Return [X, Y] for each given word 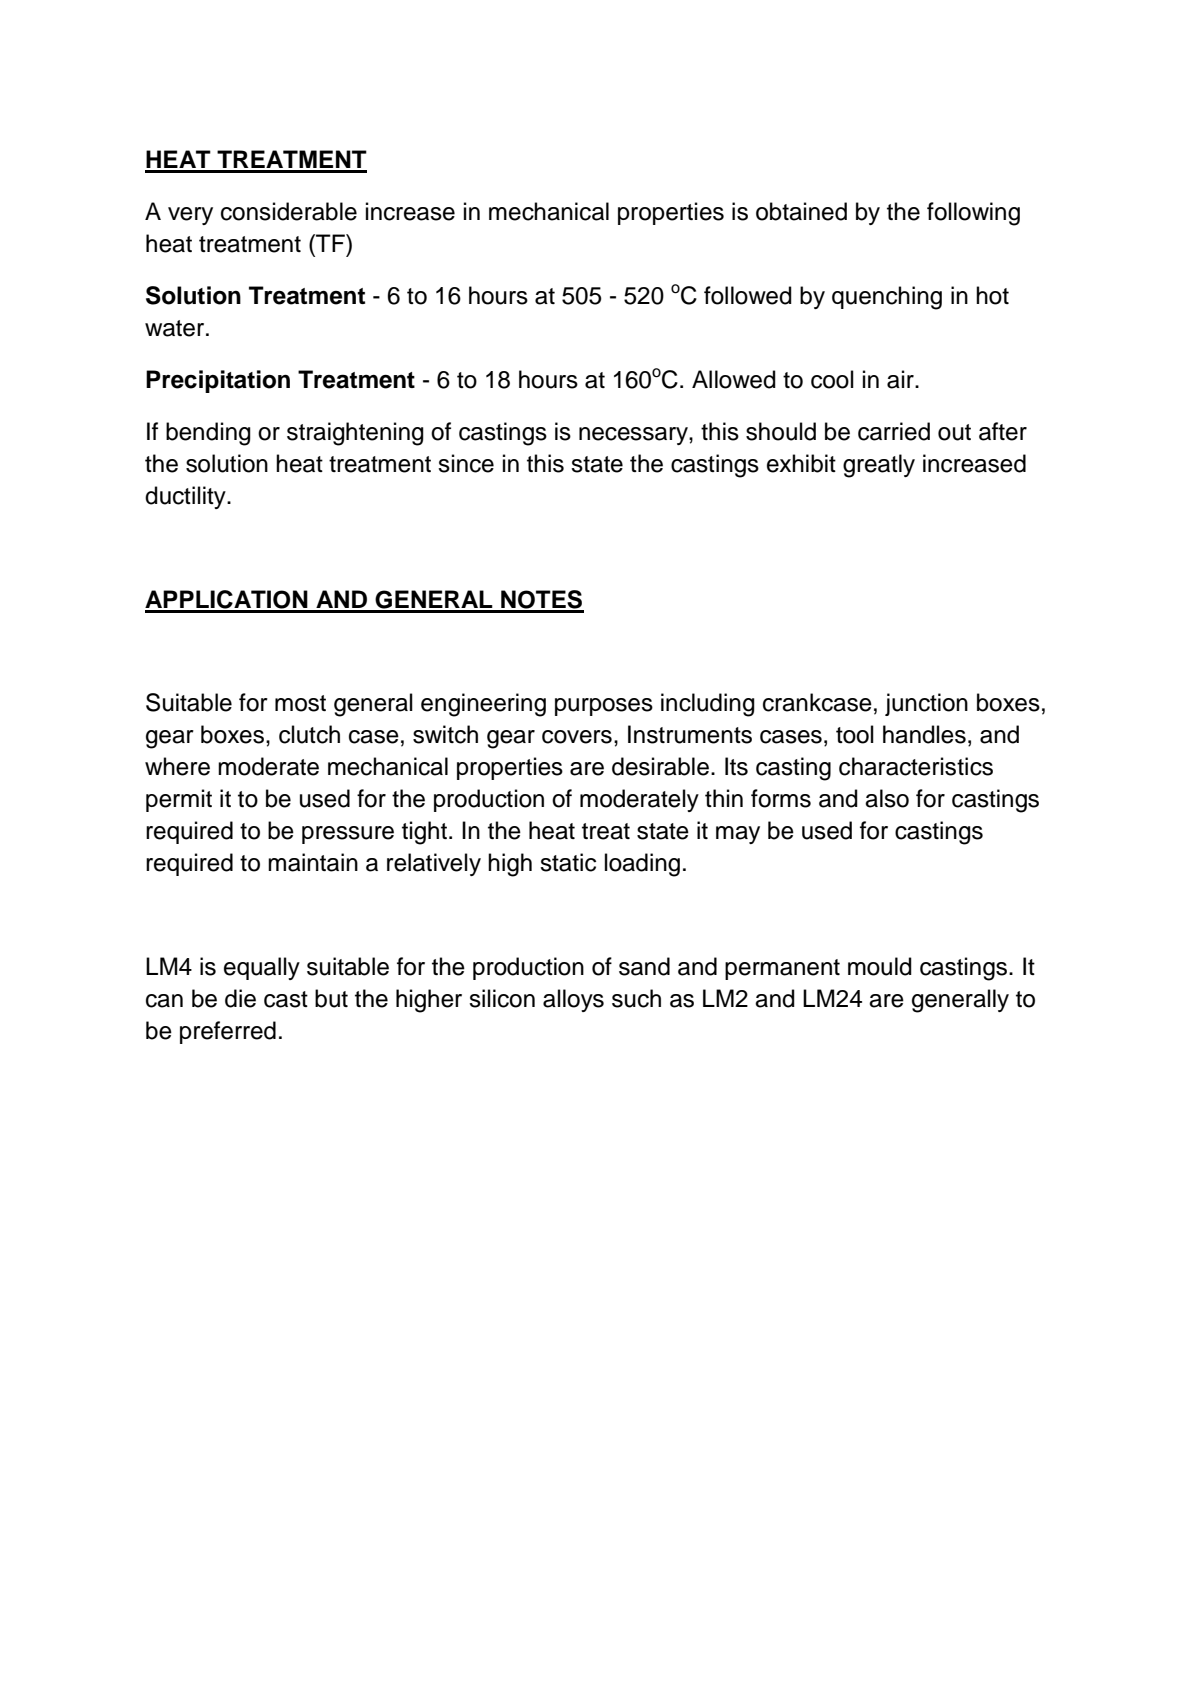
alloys [573, 1000]
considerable [289, 211]
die [240, 998]
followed [748, 295]
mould [880, 966]
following [973, 214]
